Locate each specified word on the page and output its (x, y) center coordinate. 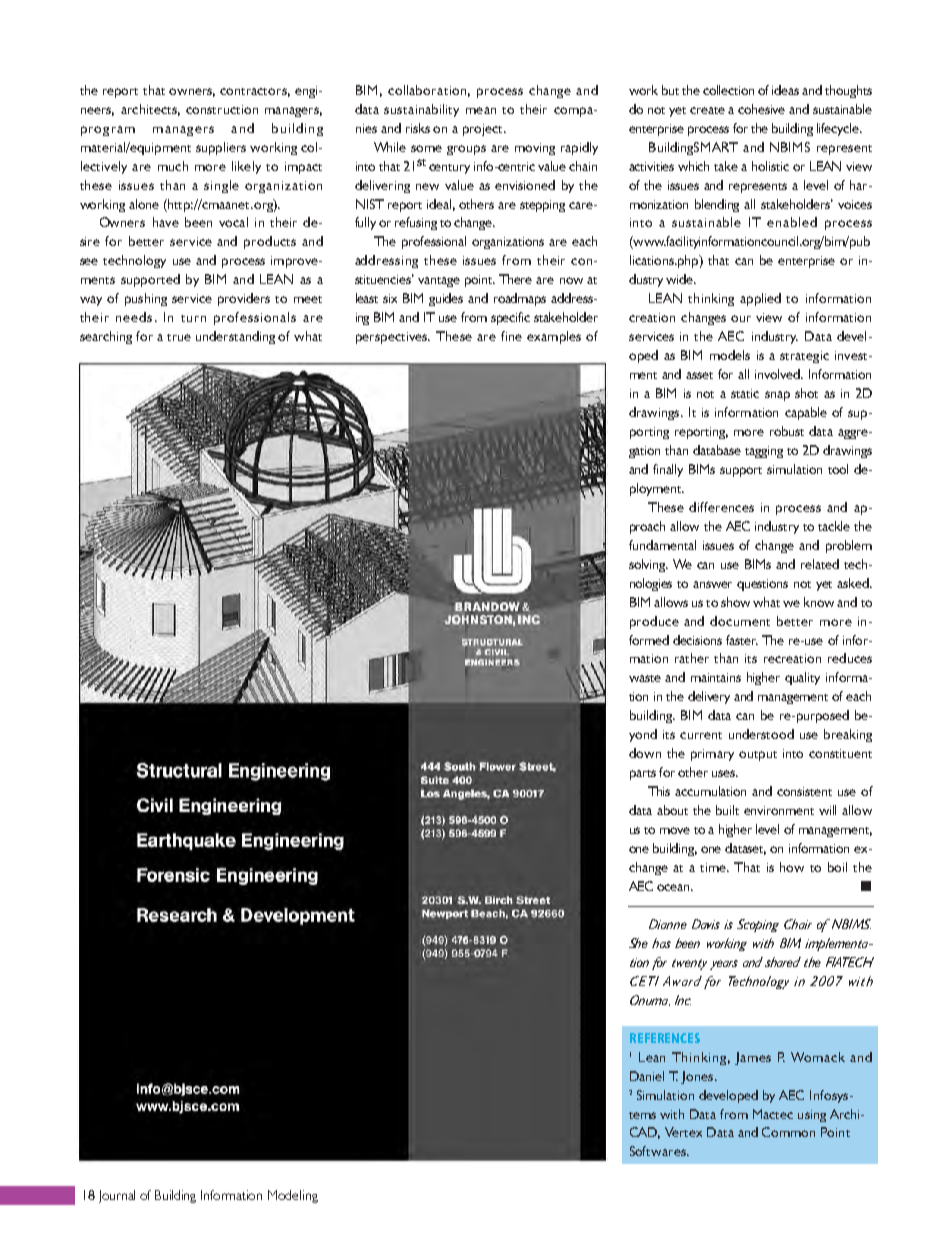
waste (645, 678)
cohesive (761, 109)
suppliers (221, 148)
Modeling (293, 1196)
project (484, 130)
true (179, 337)
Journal (117, 1196)
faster (742, 640)
